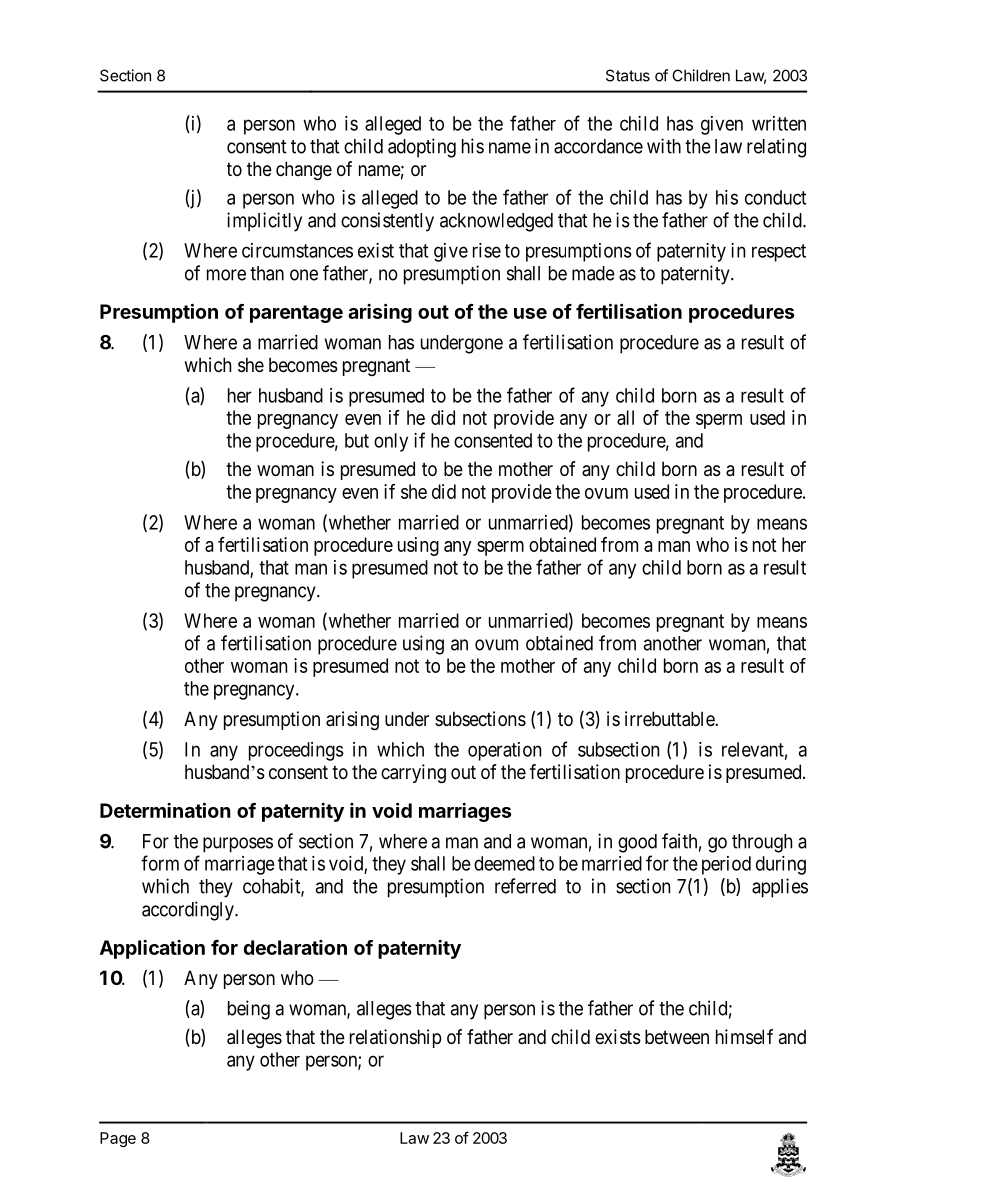  I want to click on Page, so click(118, 1139).
